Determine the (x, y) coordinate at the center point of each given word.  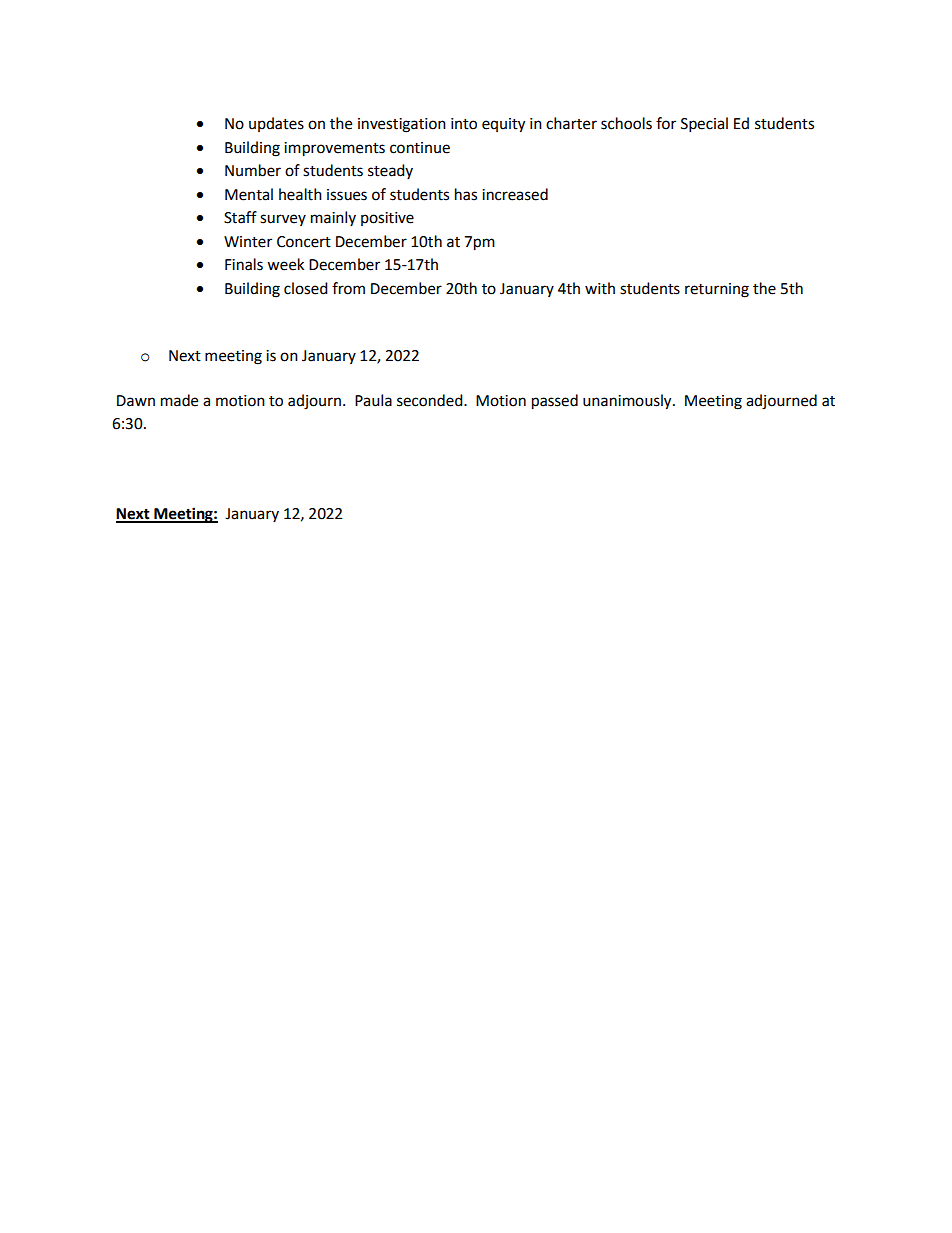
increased (515, 194)
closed (306, 288)
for (666, 123)
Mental (249, 194)
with (600, 288)
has (466, 194)
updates (276, 124)
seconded (431, 400)
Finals (244, 264)
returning (717, 290)
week (285, 264)
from (348, 288)
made (179, 400)
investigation (402, 125)
